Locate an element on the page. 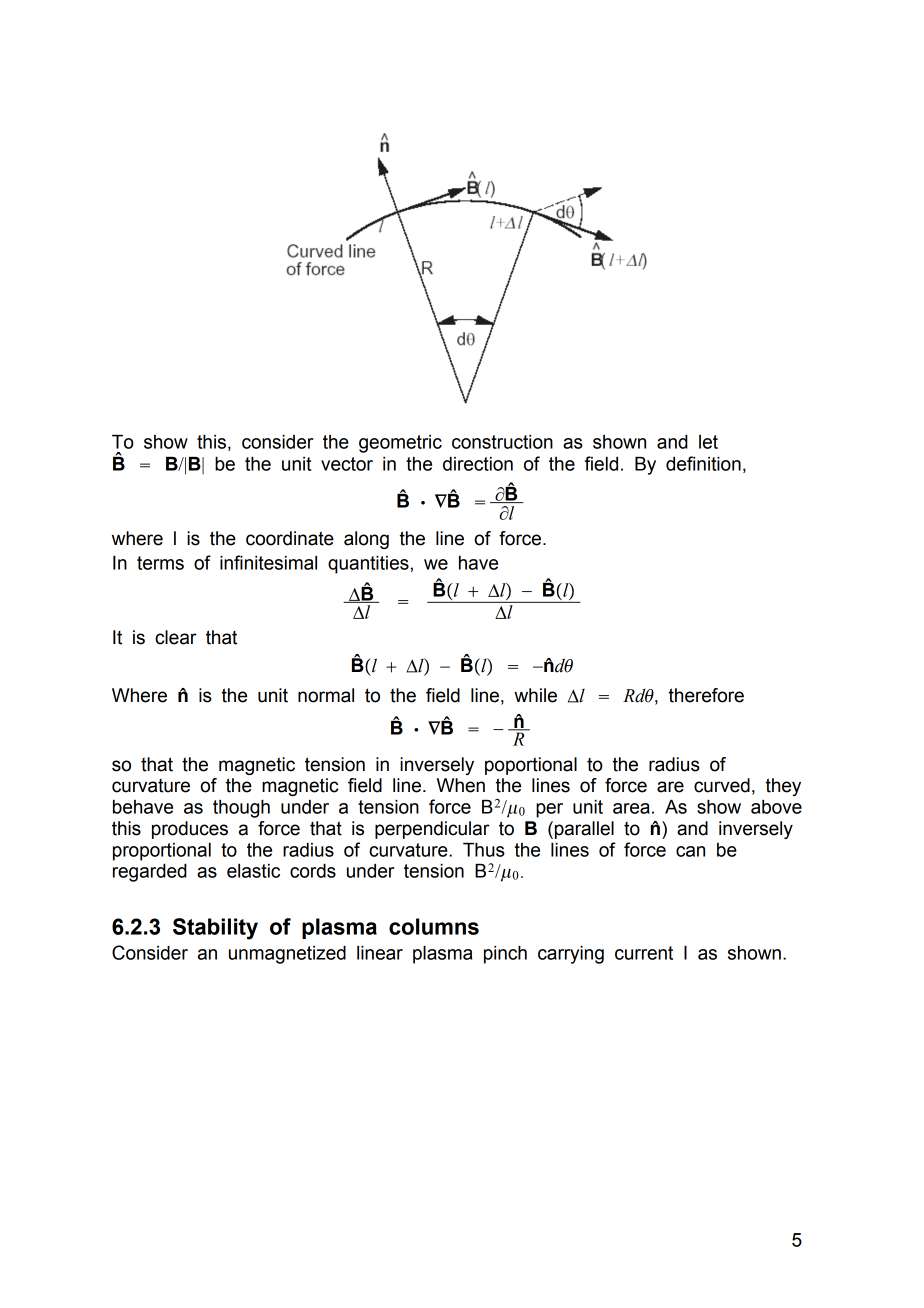 The width and height of the image is (924, 1308). definition is located at coordinates (703, 463).
